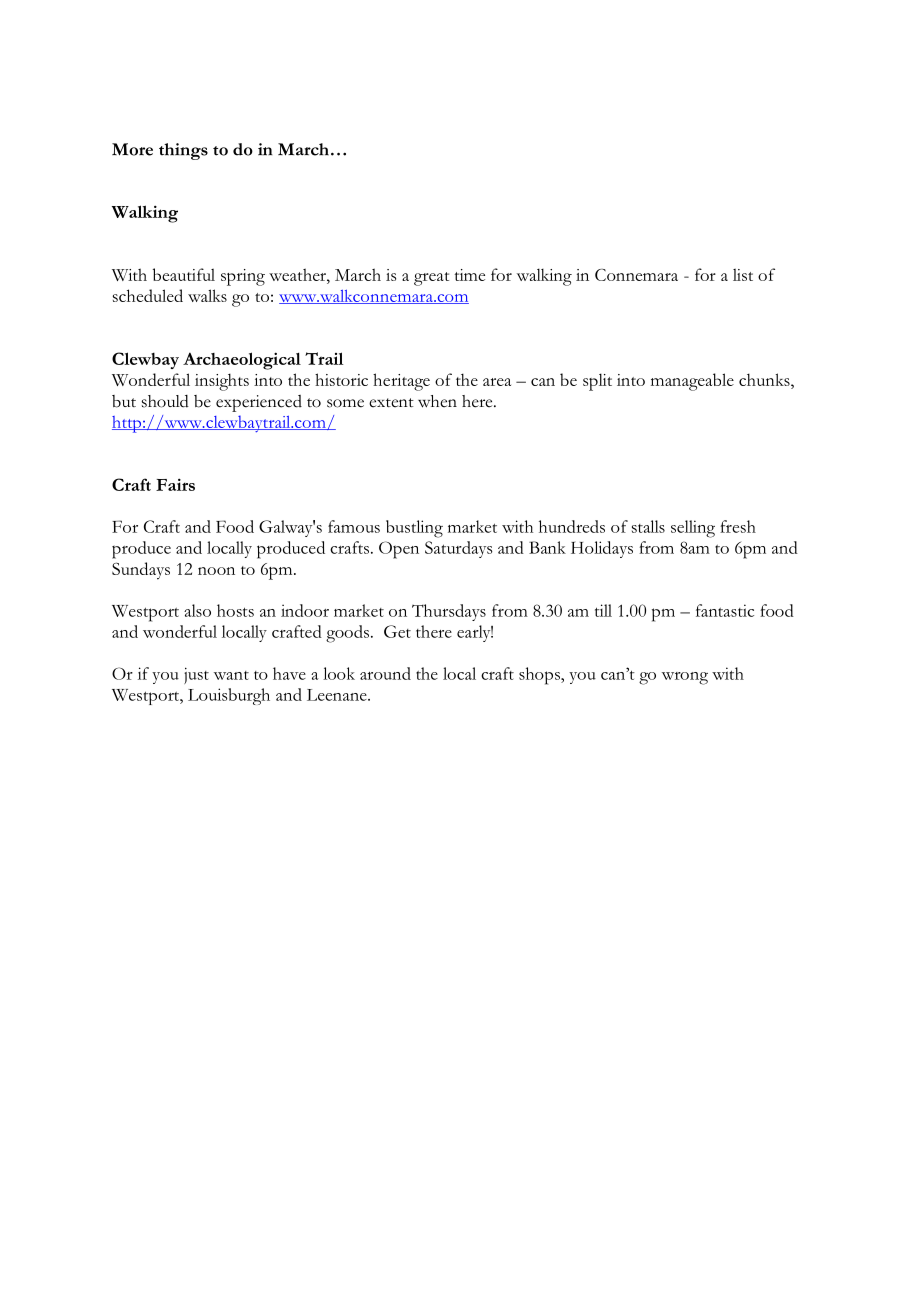  What do you see at coordinates (216, 571) in the page?
I see `noon` at bounding box center [216, 571].
